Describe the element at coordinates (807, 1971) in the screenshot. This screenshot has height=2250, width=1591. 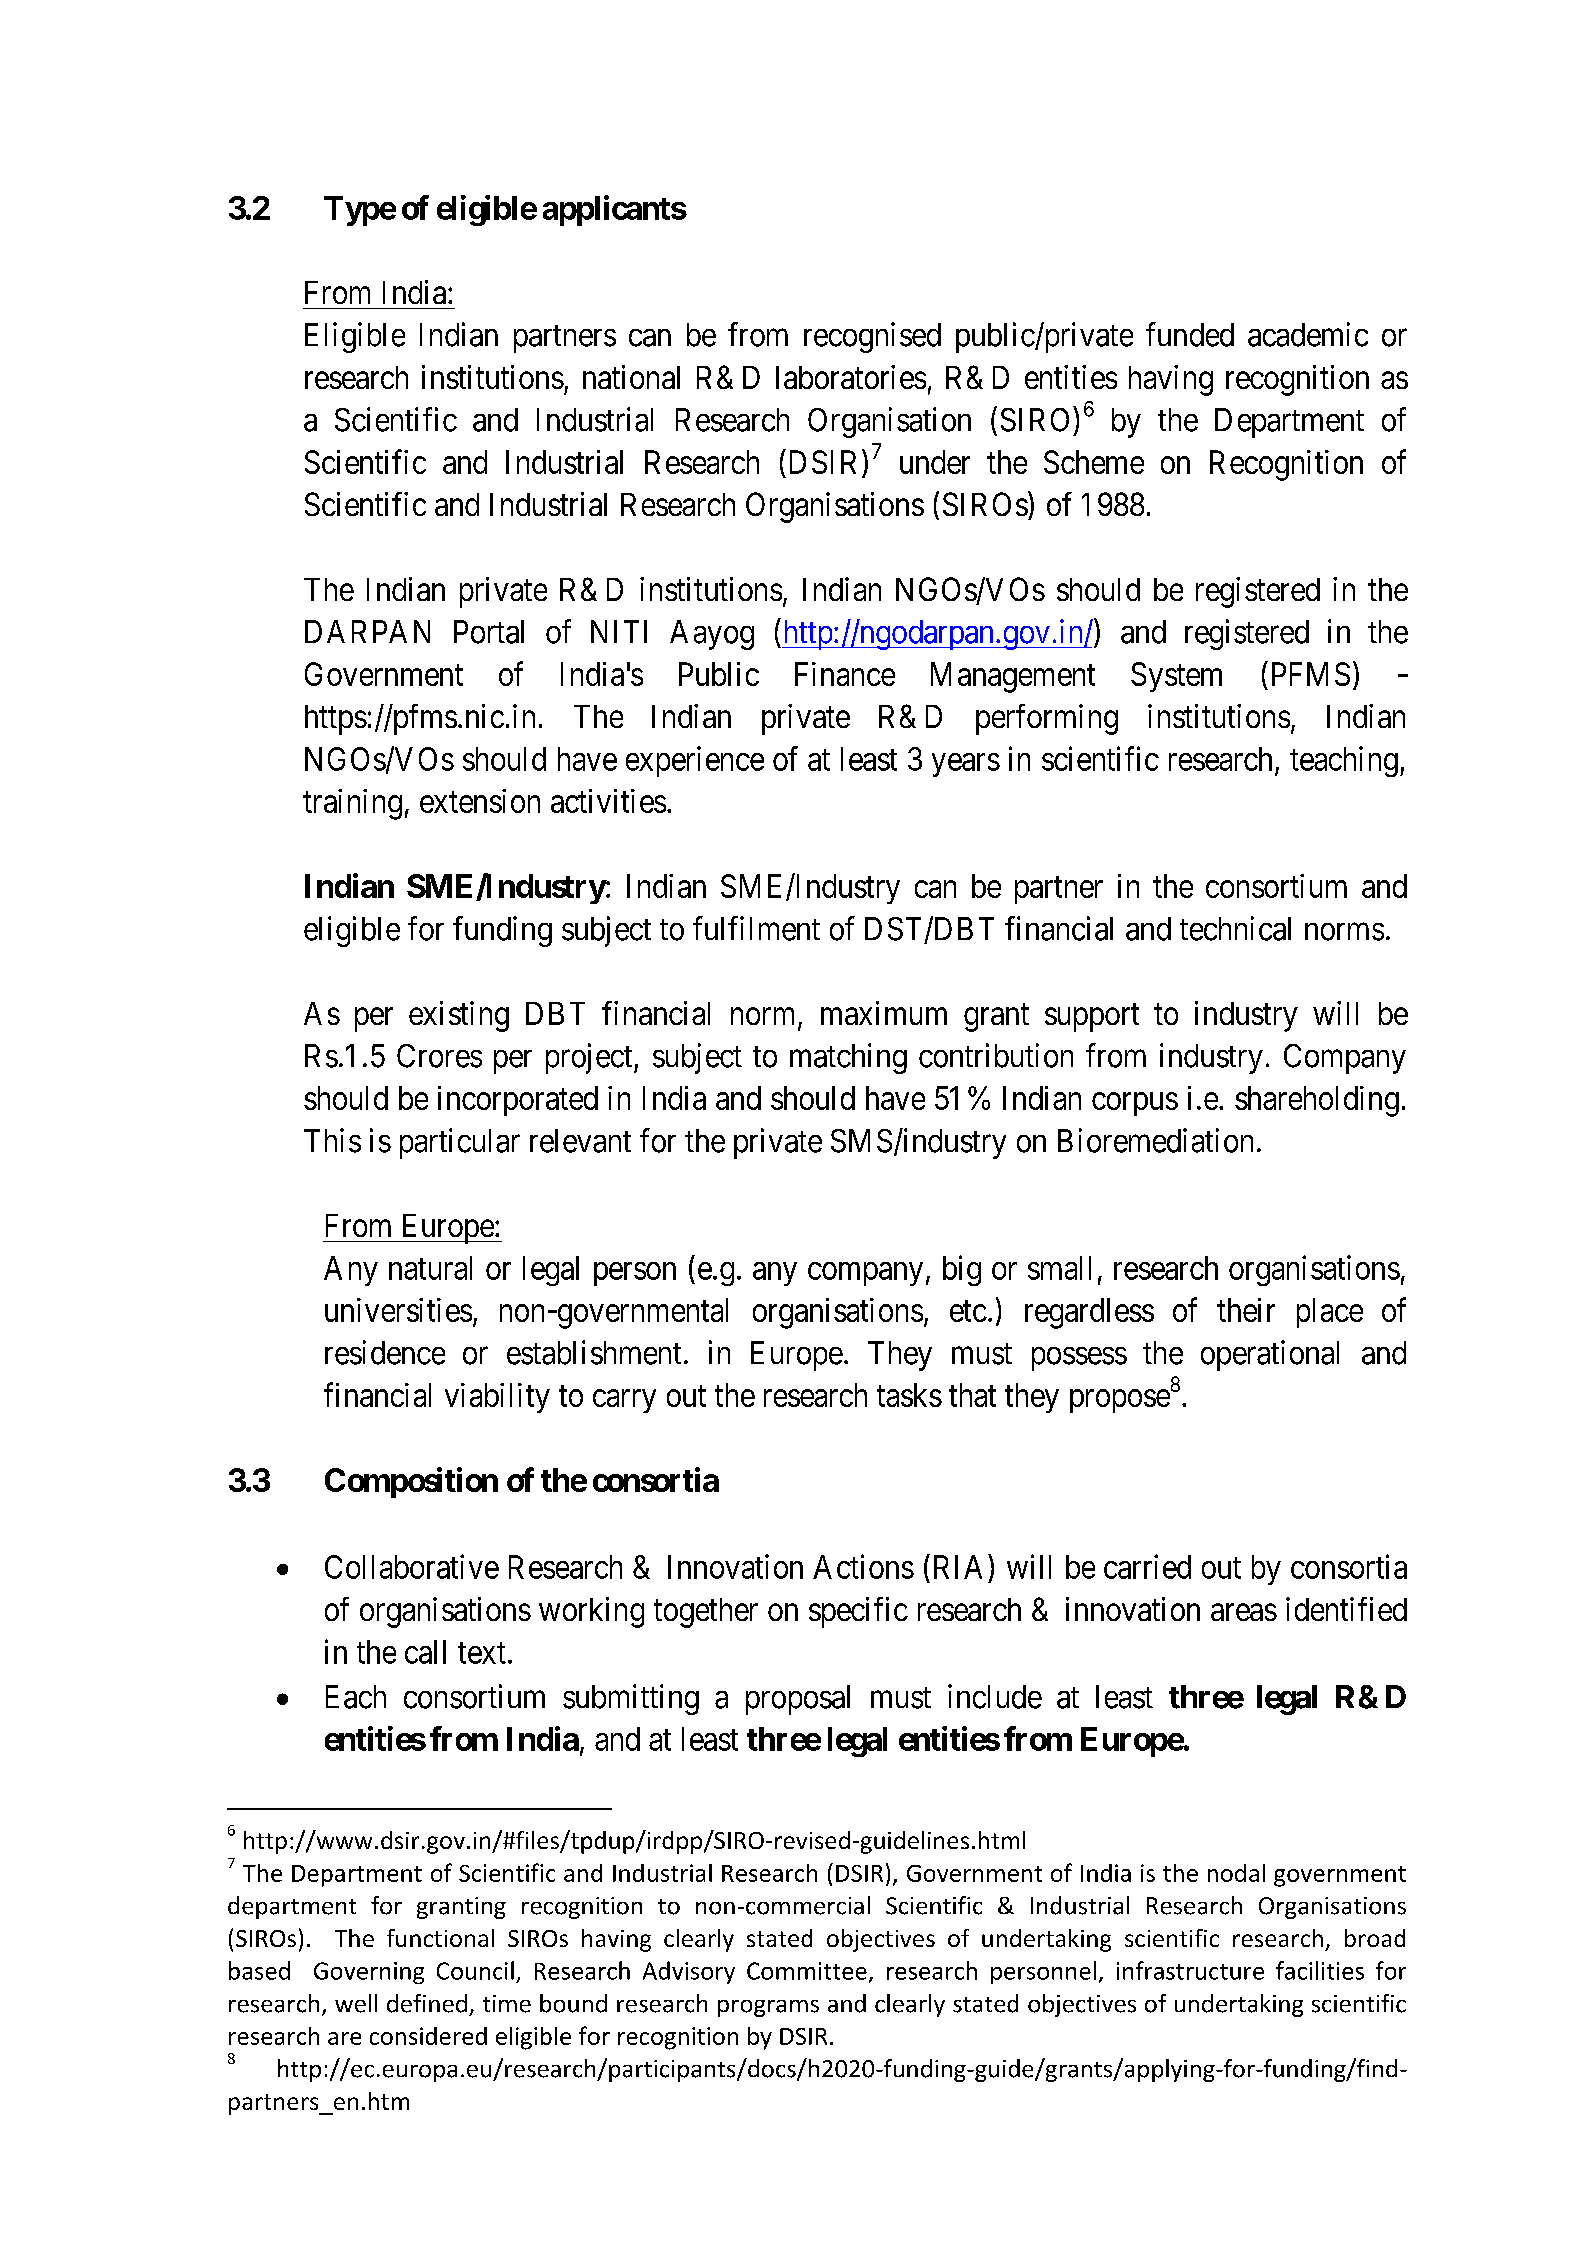
I see `Committee` at that location.
